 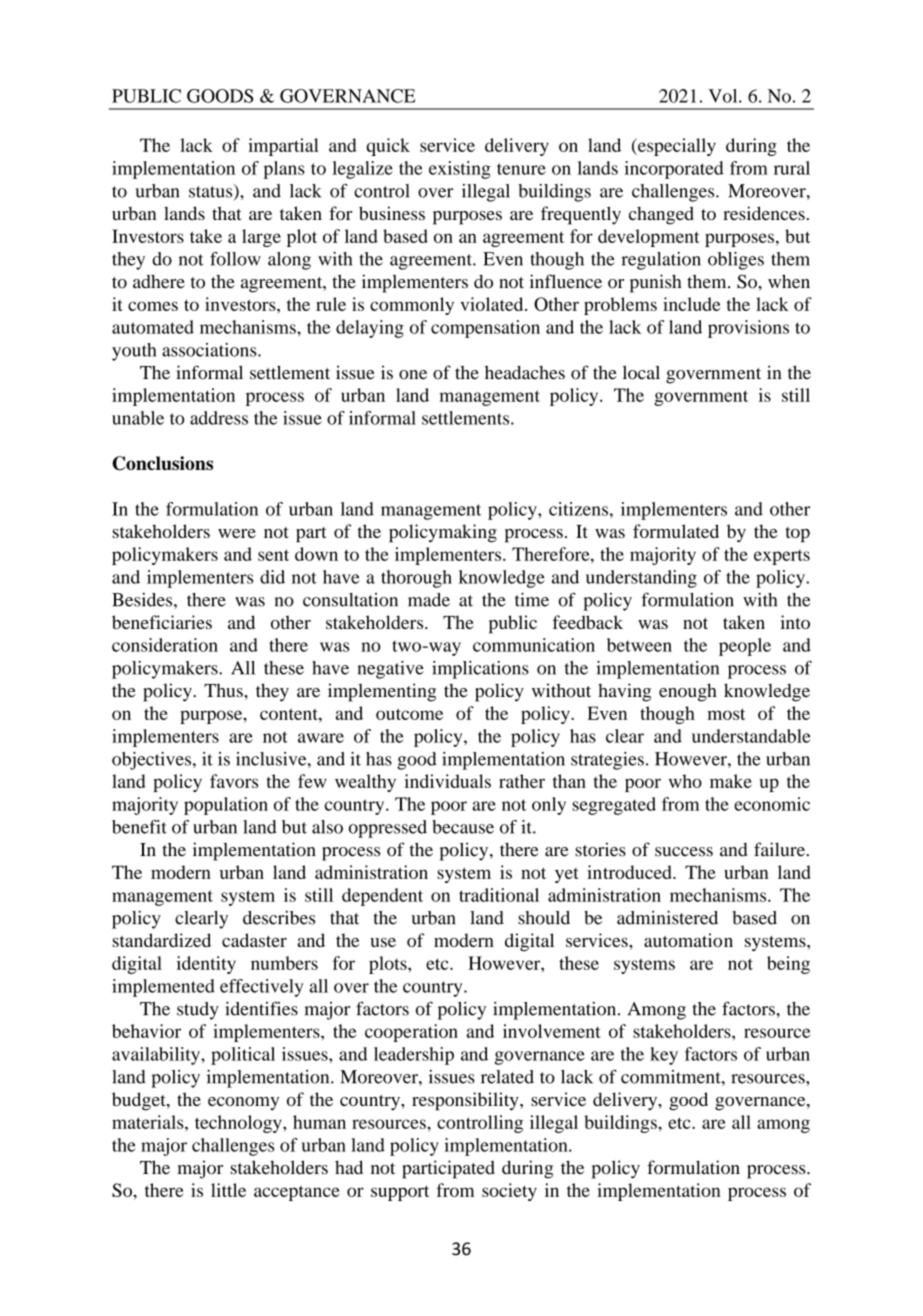 What do you see at coordinates (480, 670) in the document?
I see `implications` at bounding box center [480, 670].
